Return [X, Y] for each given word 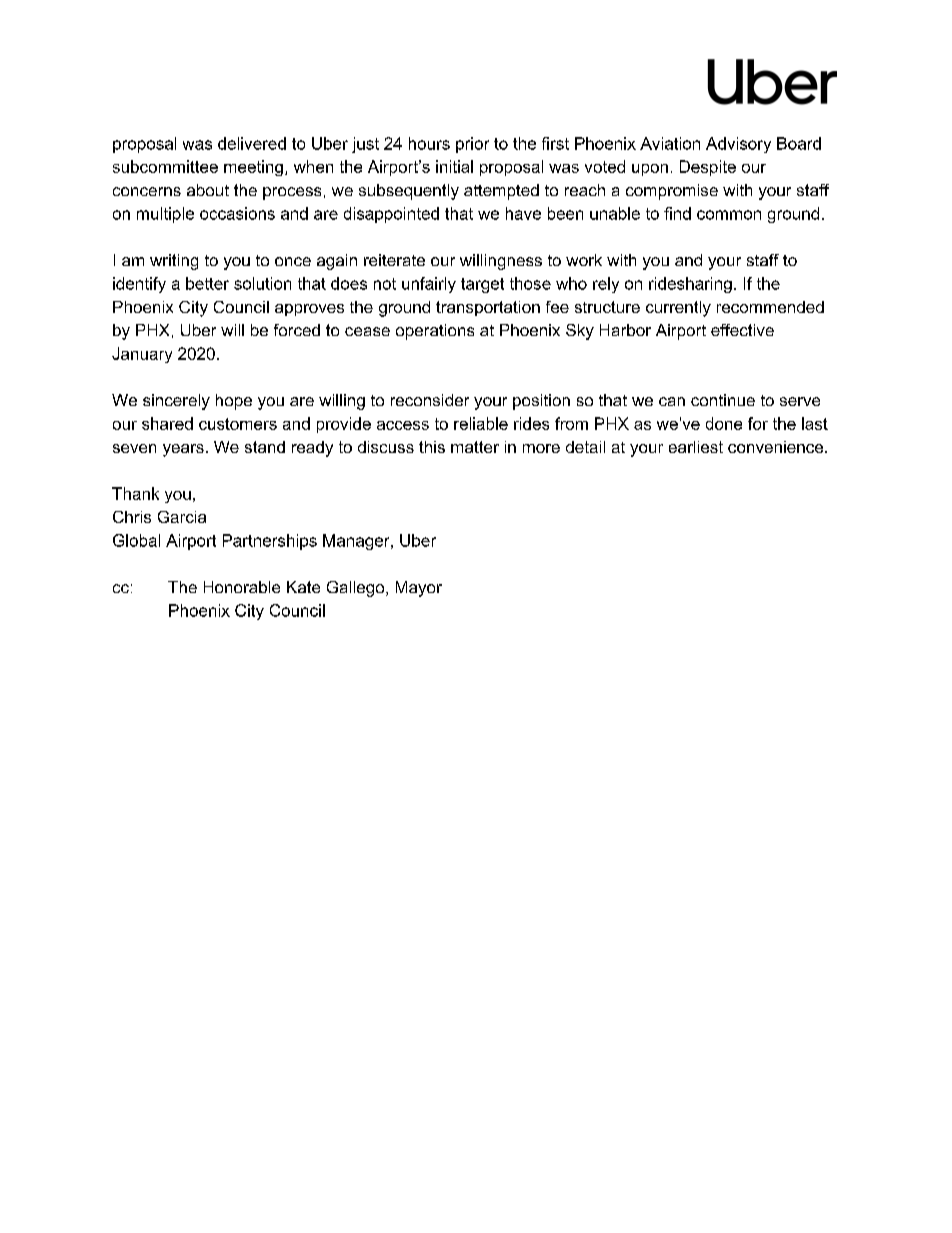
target [482, 285]
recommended [770, 307]
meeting [253, 168]
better [207, 283]
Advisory [738, 145]
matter [475, 447]
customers [238, 424]
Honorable [242, 587]
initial [454, 166]
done [724, 423]
